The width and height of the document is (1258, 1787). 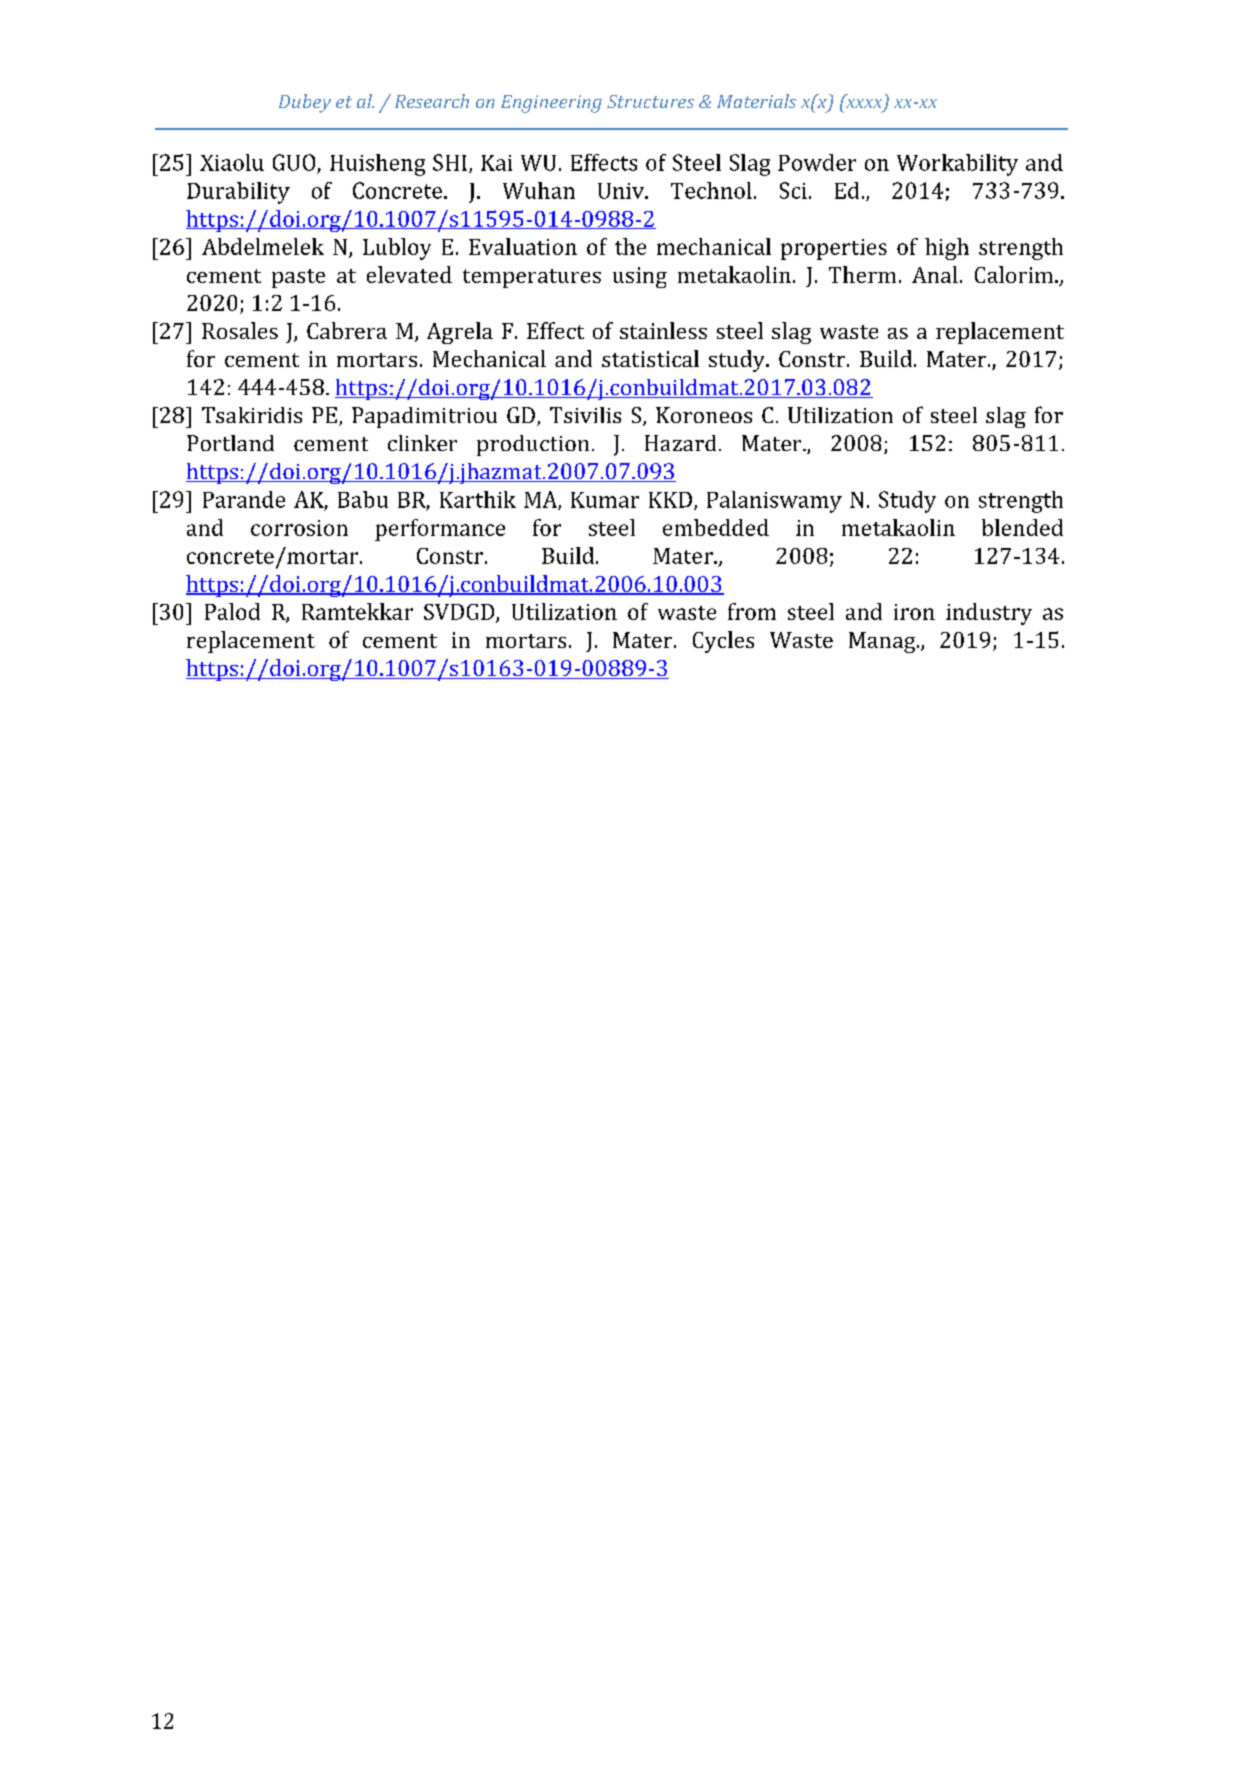 What do you see at coordinates (650, 101) in the document?
I see `Structures` at bounding box center [650, 101].
